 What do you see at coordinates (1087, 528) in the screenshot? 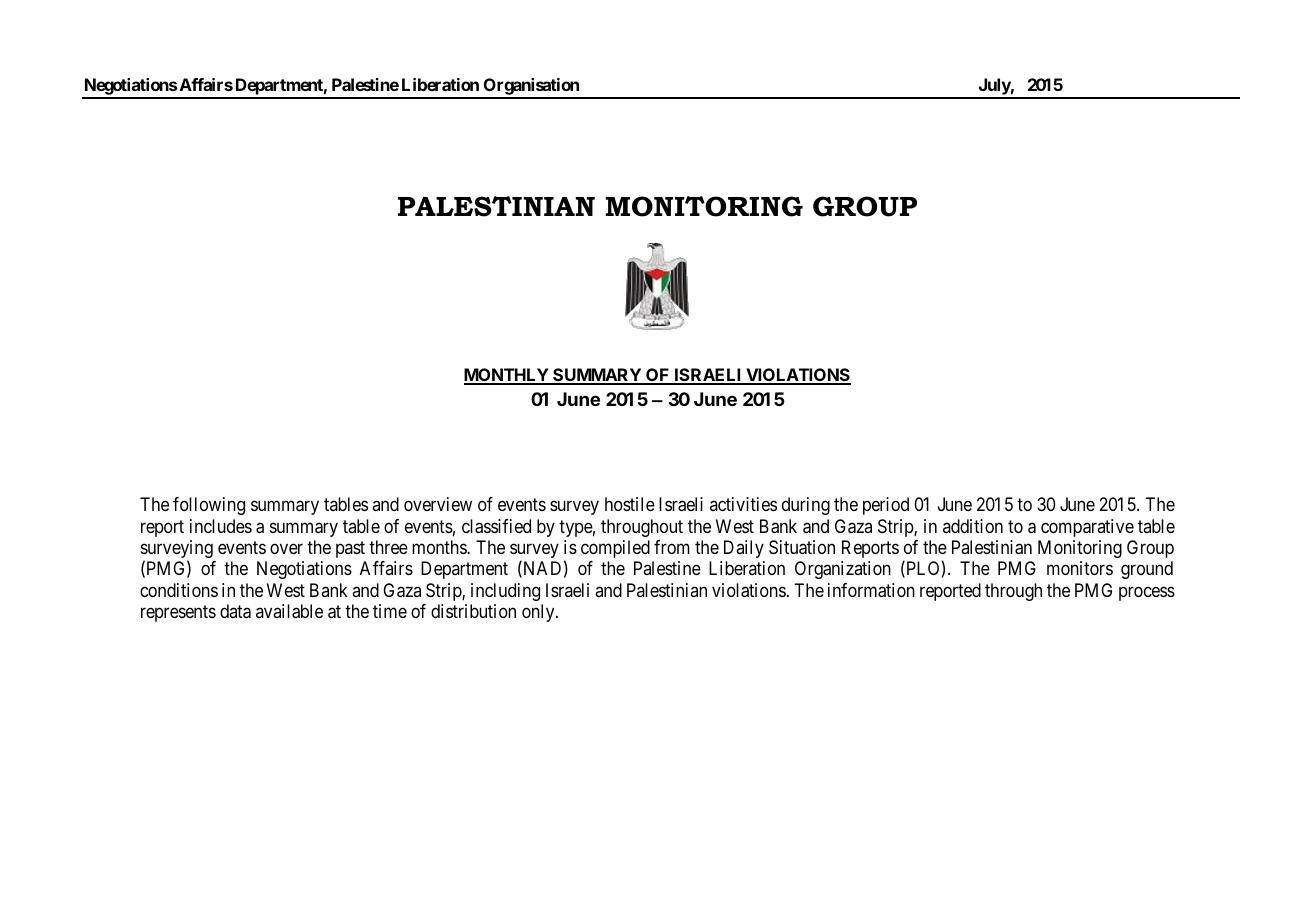
I see `comparative` at bounding box center [1087, 528].
